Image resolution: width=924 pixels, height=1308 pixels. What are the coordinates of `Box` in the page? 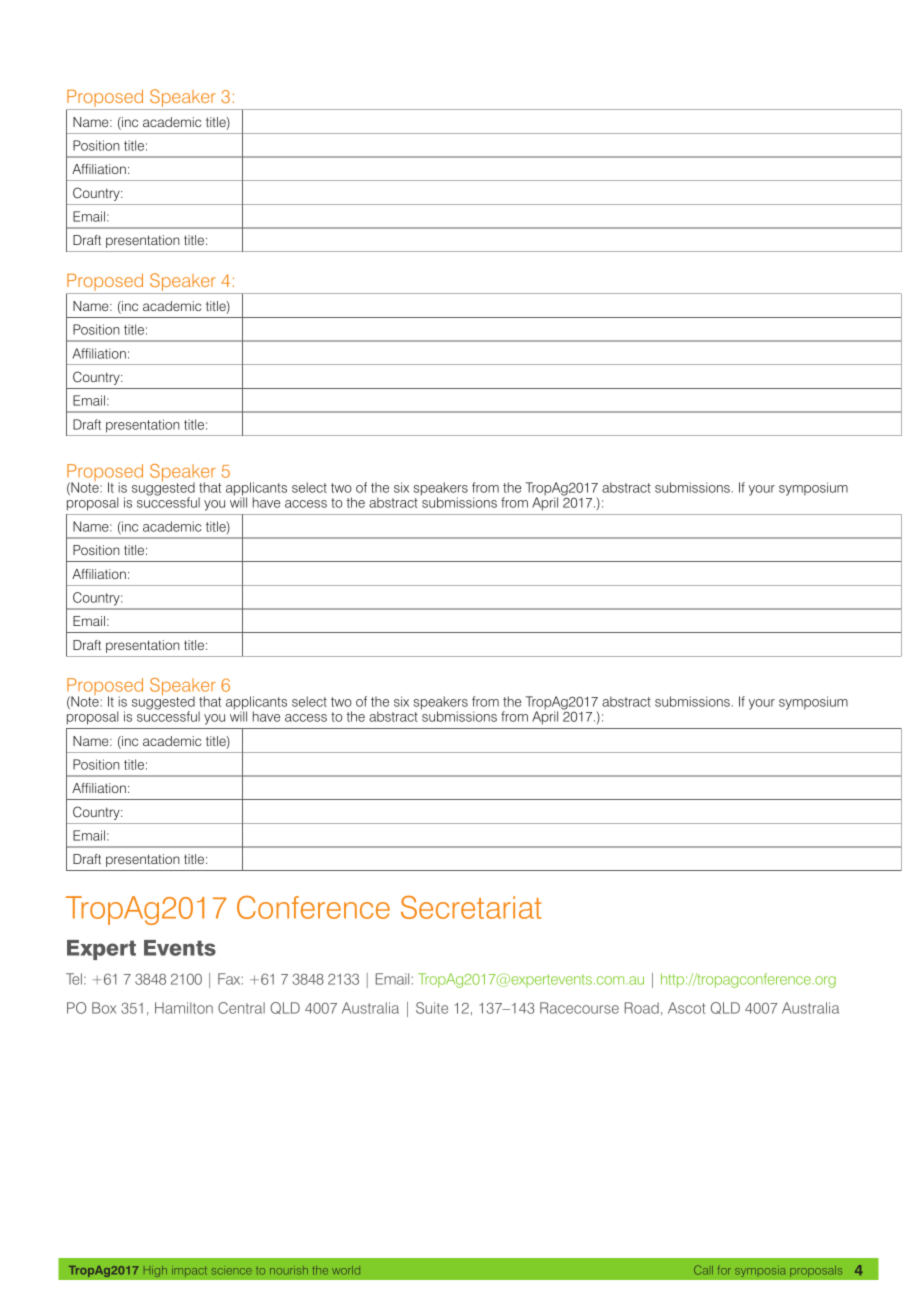 It's located at (104, 1008).
